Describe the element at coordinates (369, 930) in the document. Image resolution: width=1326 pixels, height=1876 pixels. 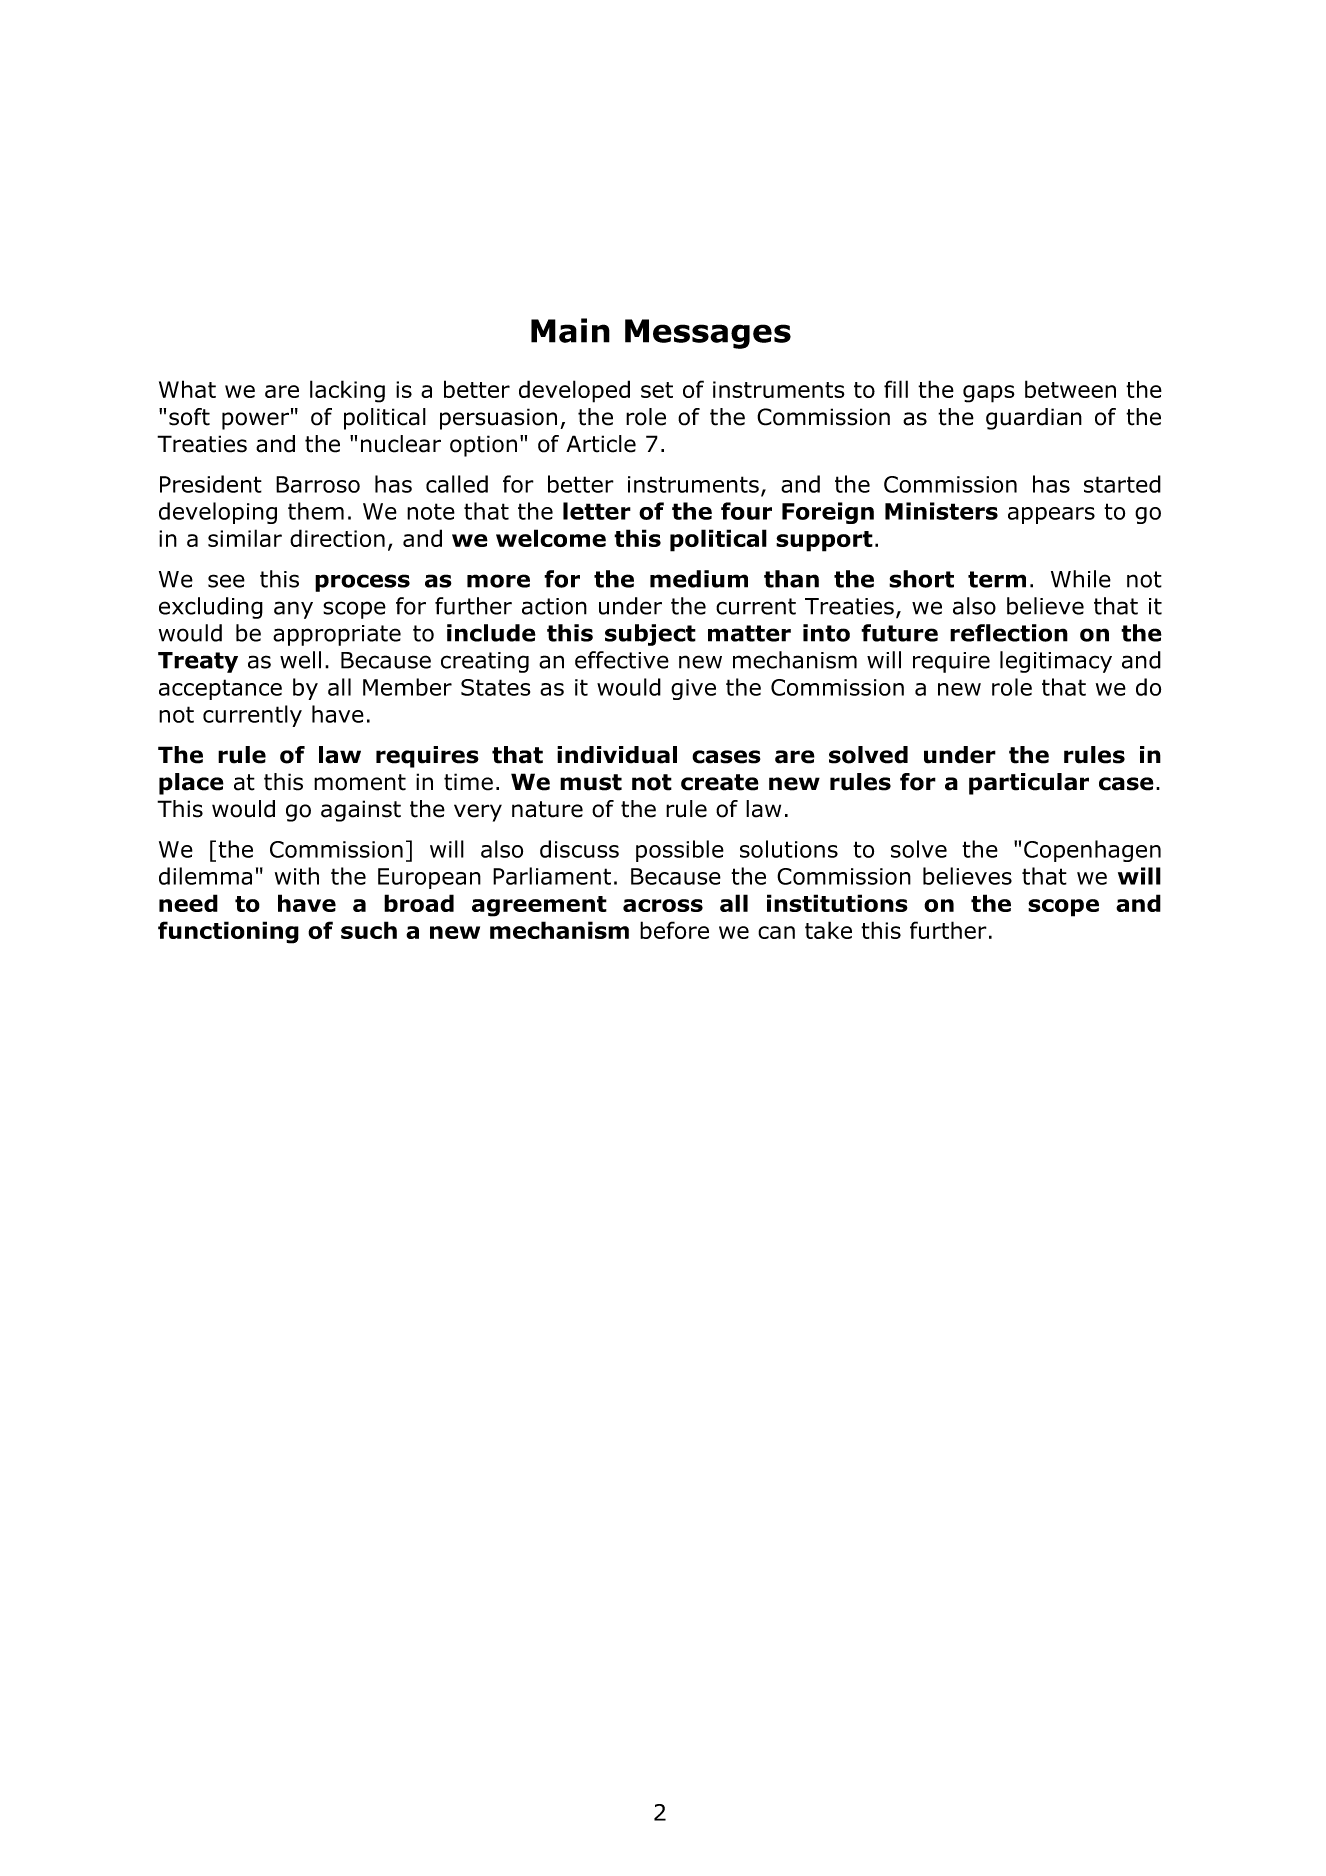
I see `such` at that location.
